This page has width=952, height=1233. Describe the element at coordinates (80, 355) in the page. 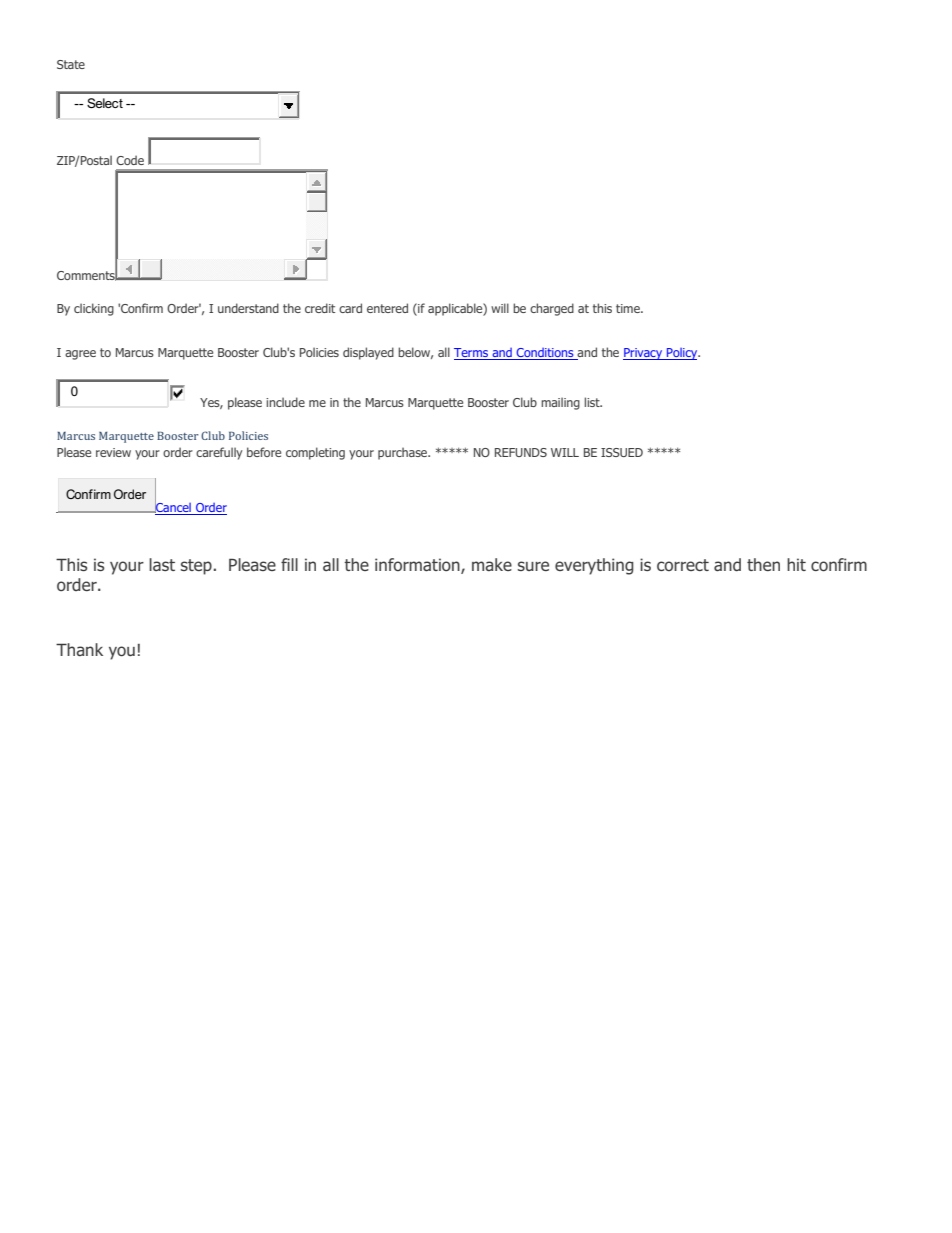

I see `agree` at that location.
